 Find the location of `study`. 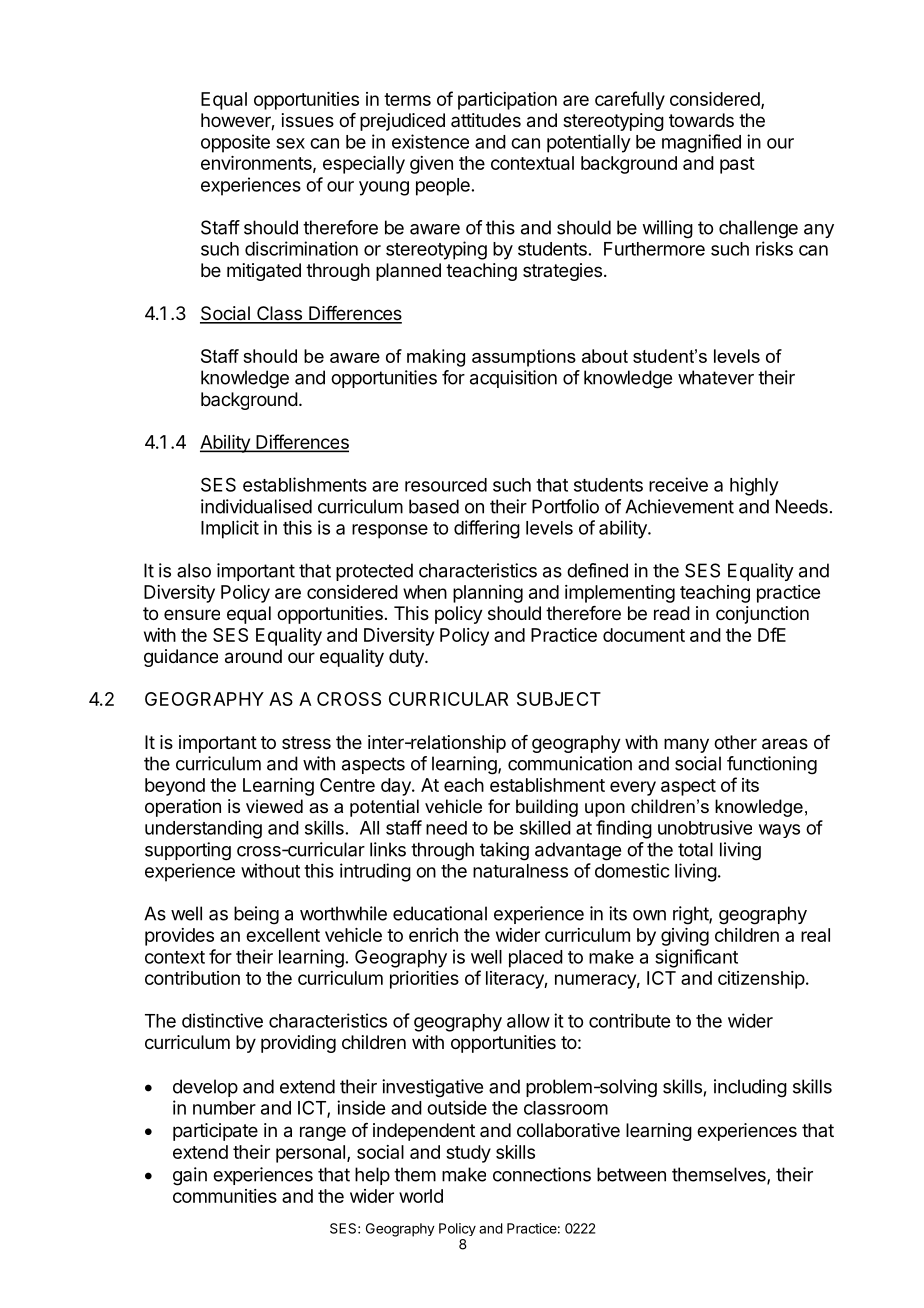

study is located at coordinates (468, 1154).
